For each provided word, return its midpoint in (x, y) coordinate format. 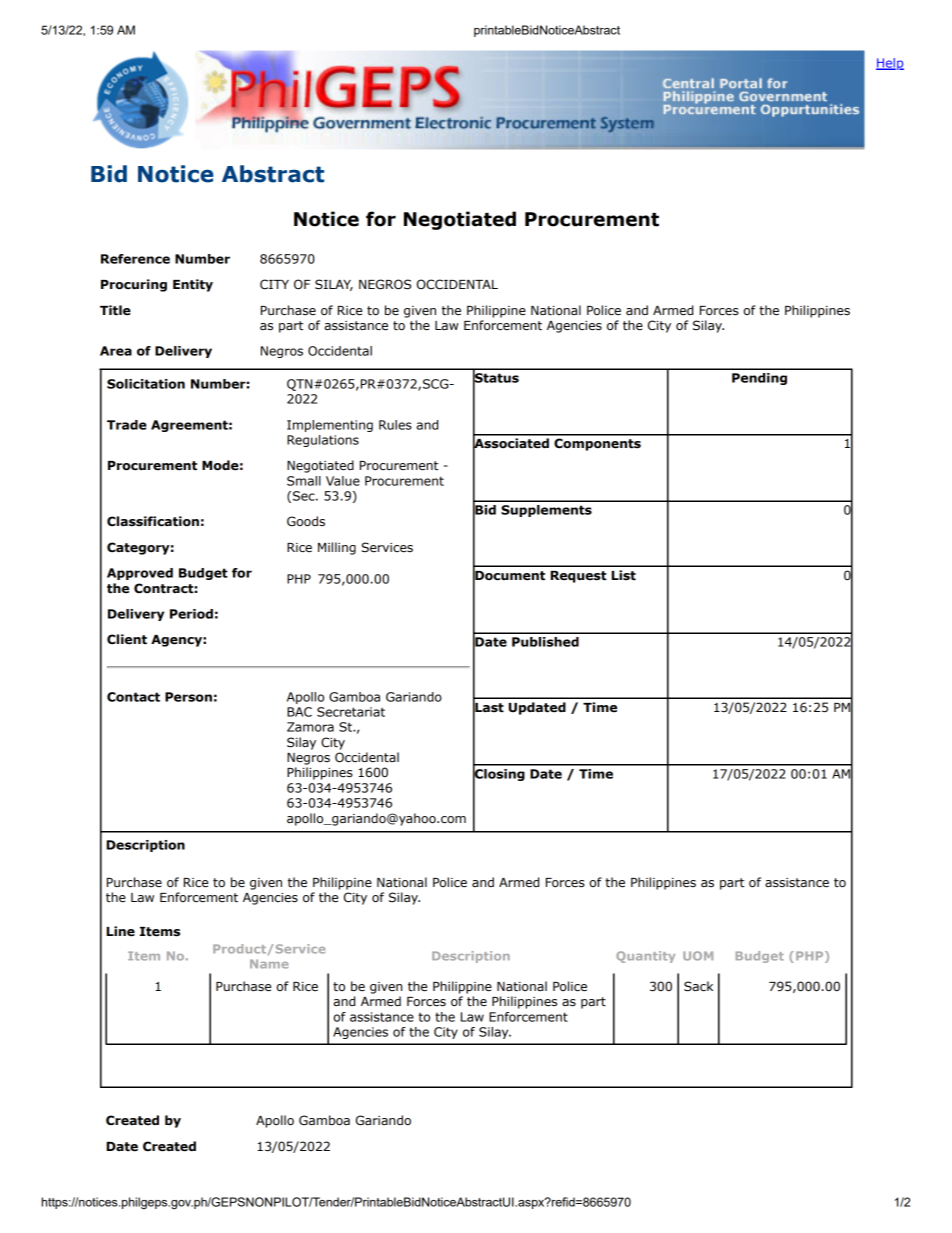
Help (890, 64)
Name (269, 964)
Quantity (645, 957)
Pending (759, 379)
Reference (135, 259)
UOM (698, 956)
